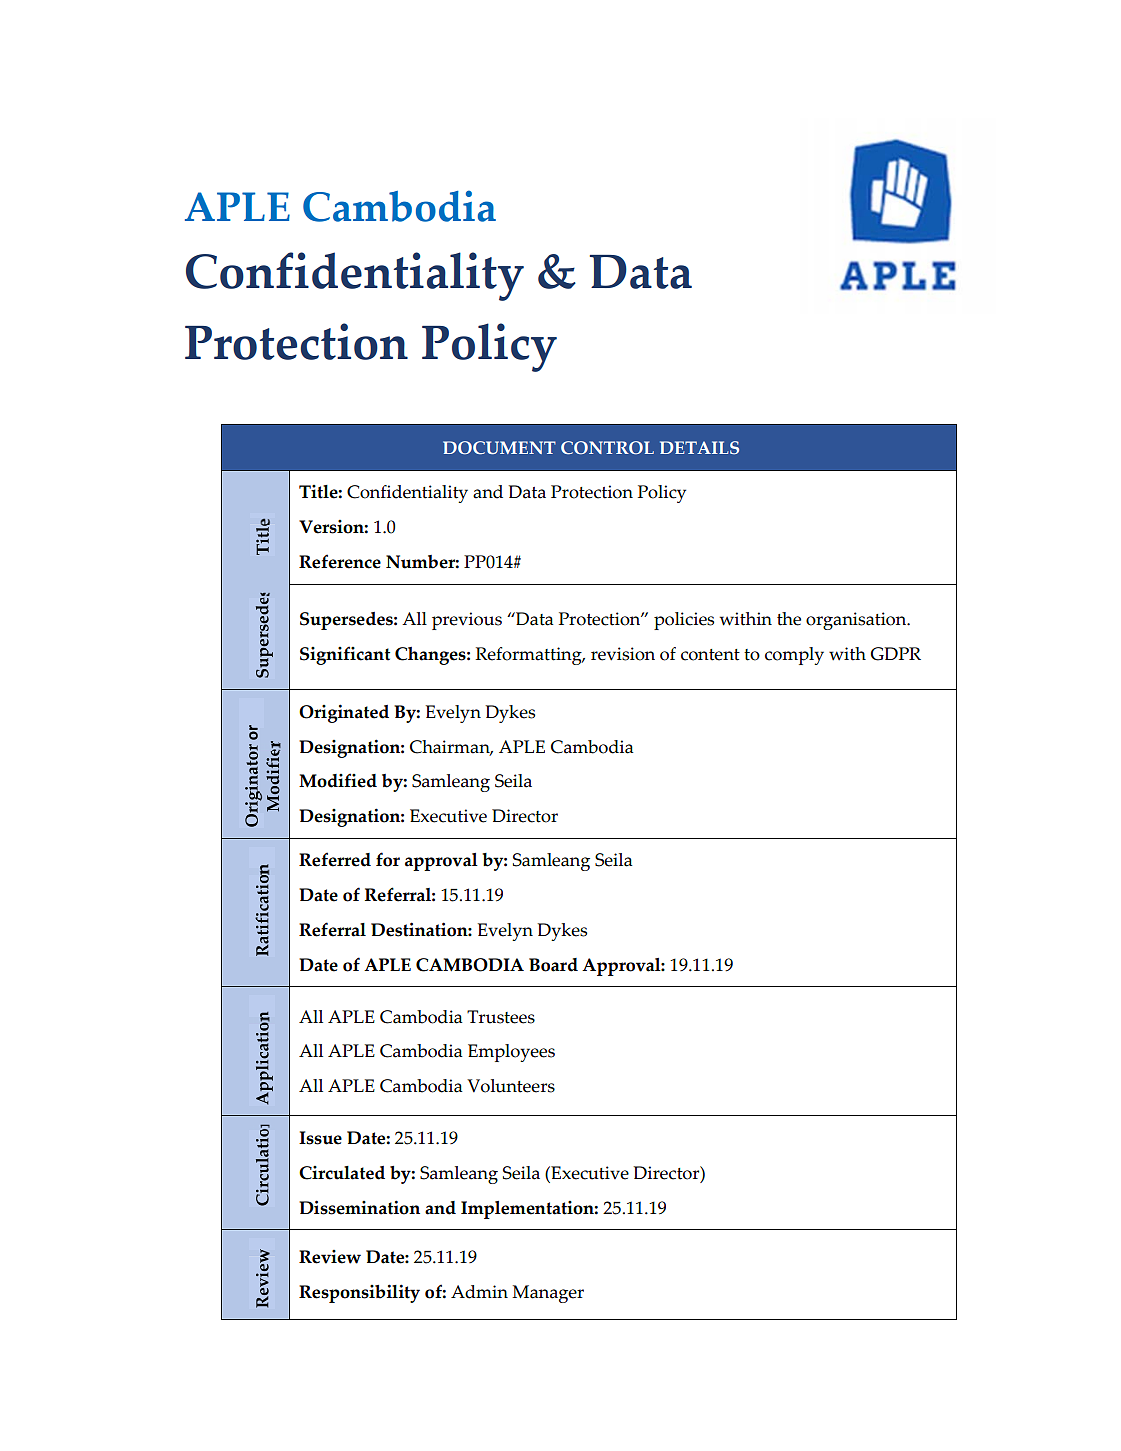 The image size is (1121, 1451). I want to click on DETAILS, so click(699, 447).
